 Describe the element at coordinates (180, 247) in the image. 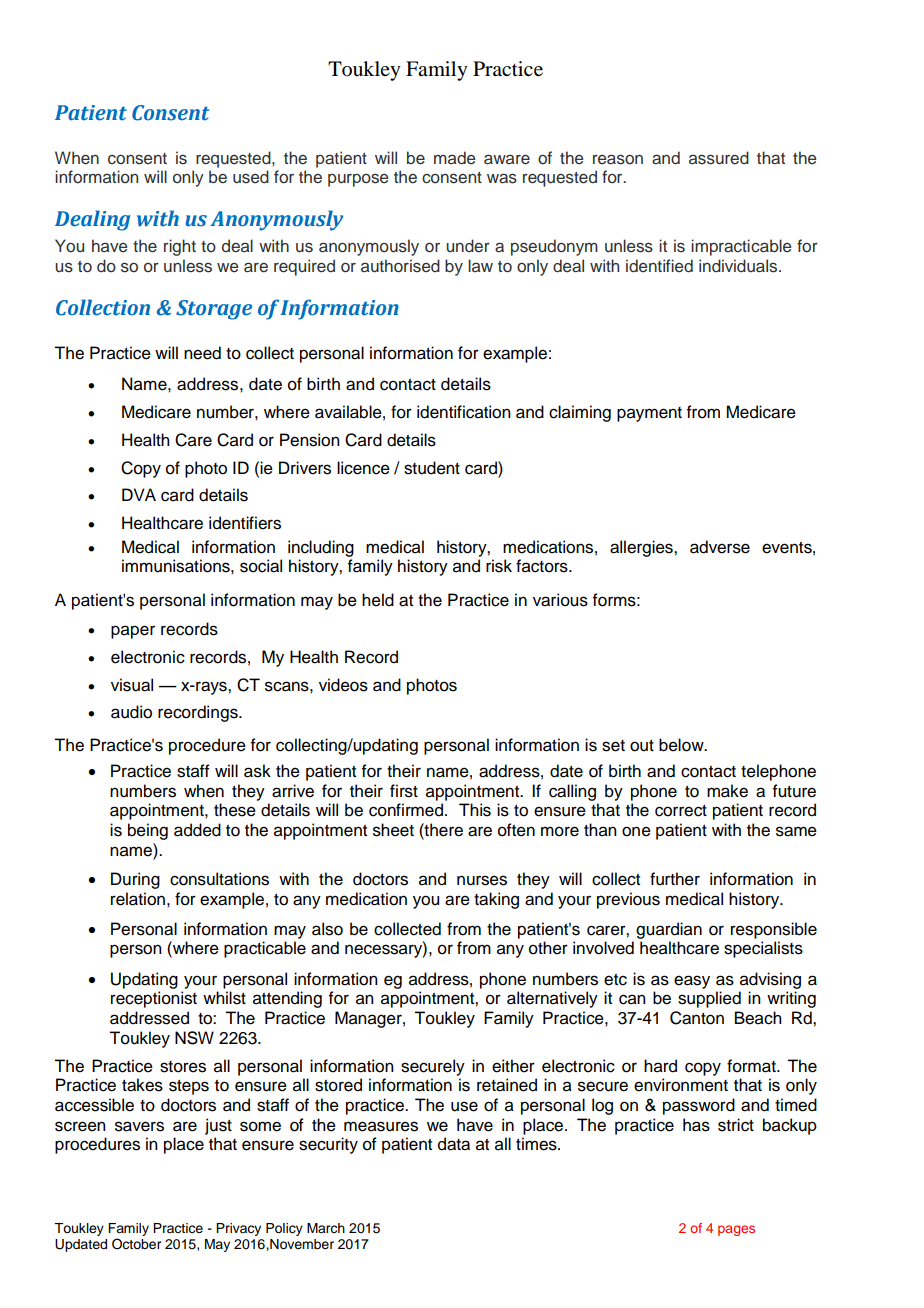

I see `right` at that location.
